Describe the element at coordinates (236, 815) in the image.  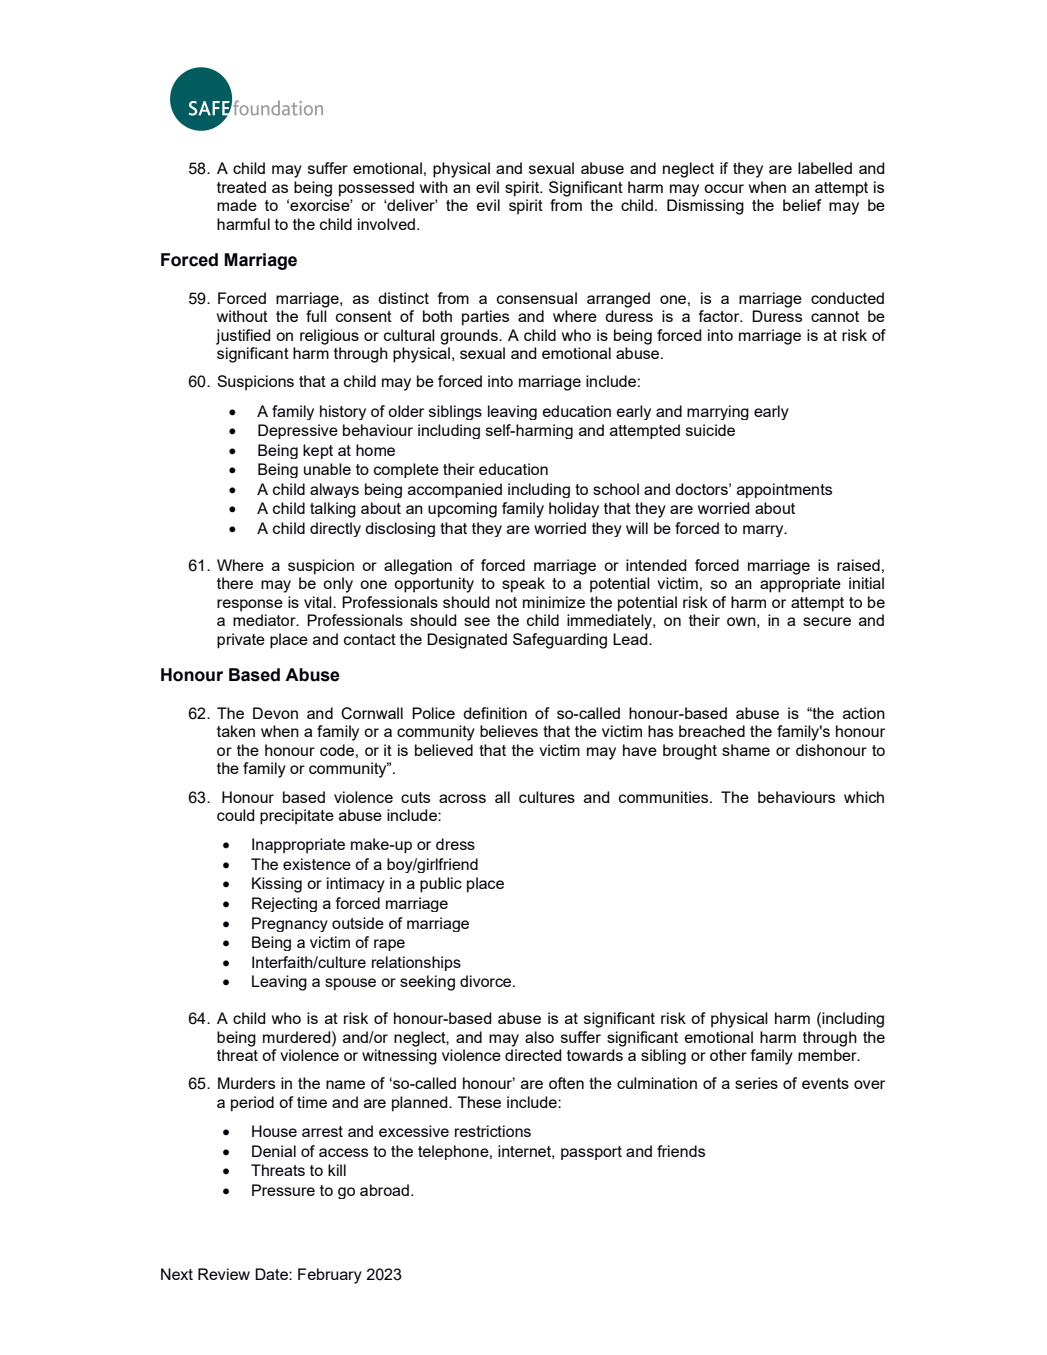
I see `could` at that location.
